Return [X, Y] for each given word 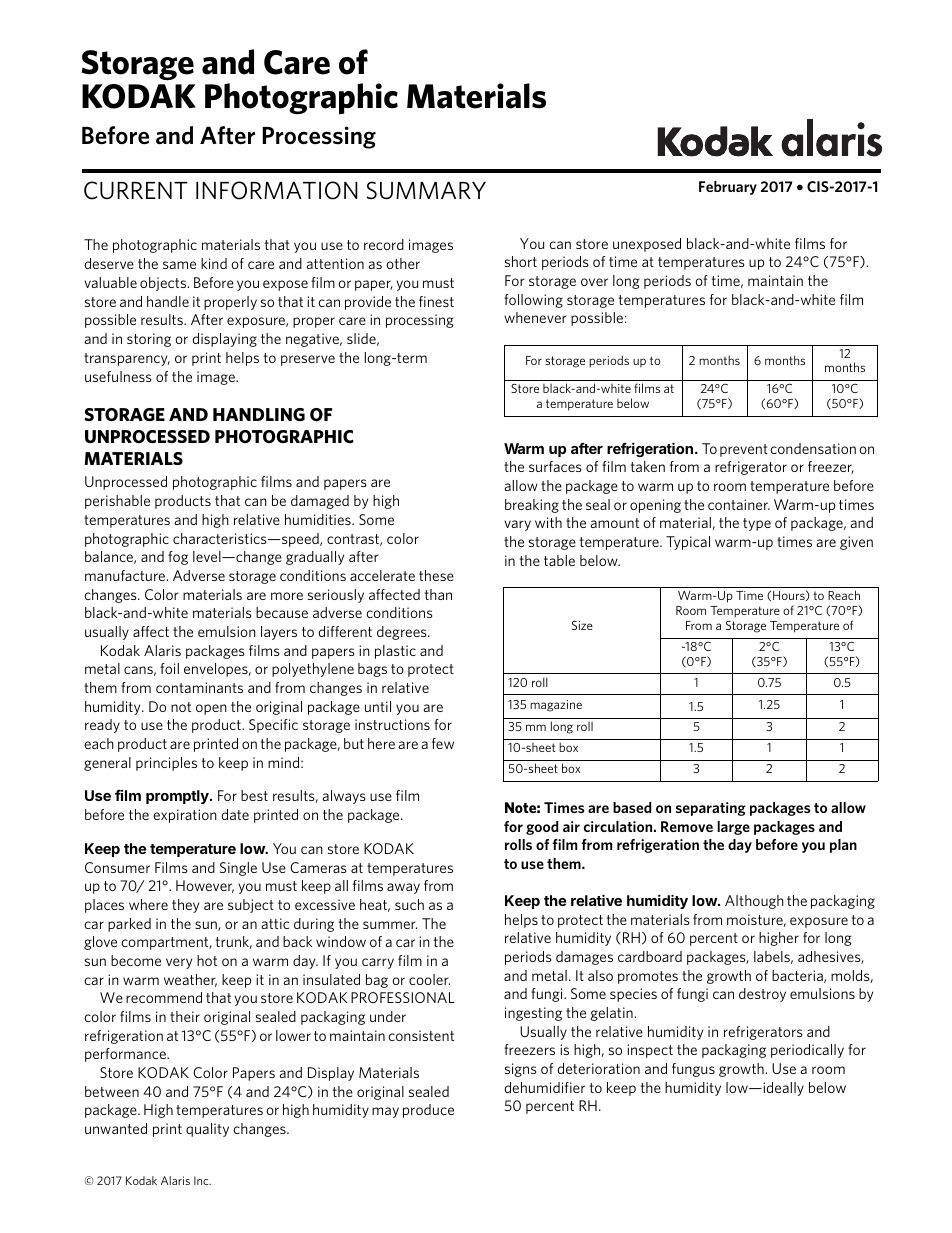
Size [582, 625]
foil [169, 668]
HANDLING [259, 414]
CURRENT [136, 190]
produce [428, 1111]
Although [754, 902]
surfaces [555, 466]
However [205, 886]
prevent [744, 450]
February [728, 188]
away [403, 888]
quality [207, 1130]
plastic [395, 652]
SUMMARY [426, 190]
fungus [693, 1070]
